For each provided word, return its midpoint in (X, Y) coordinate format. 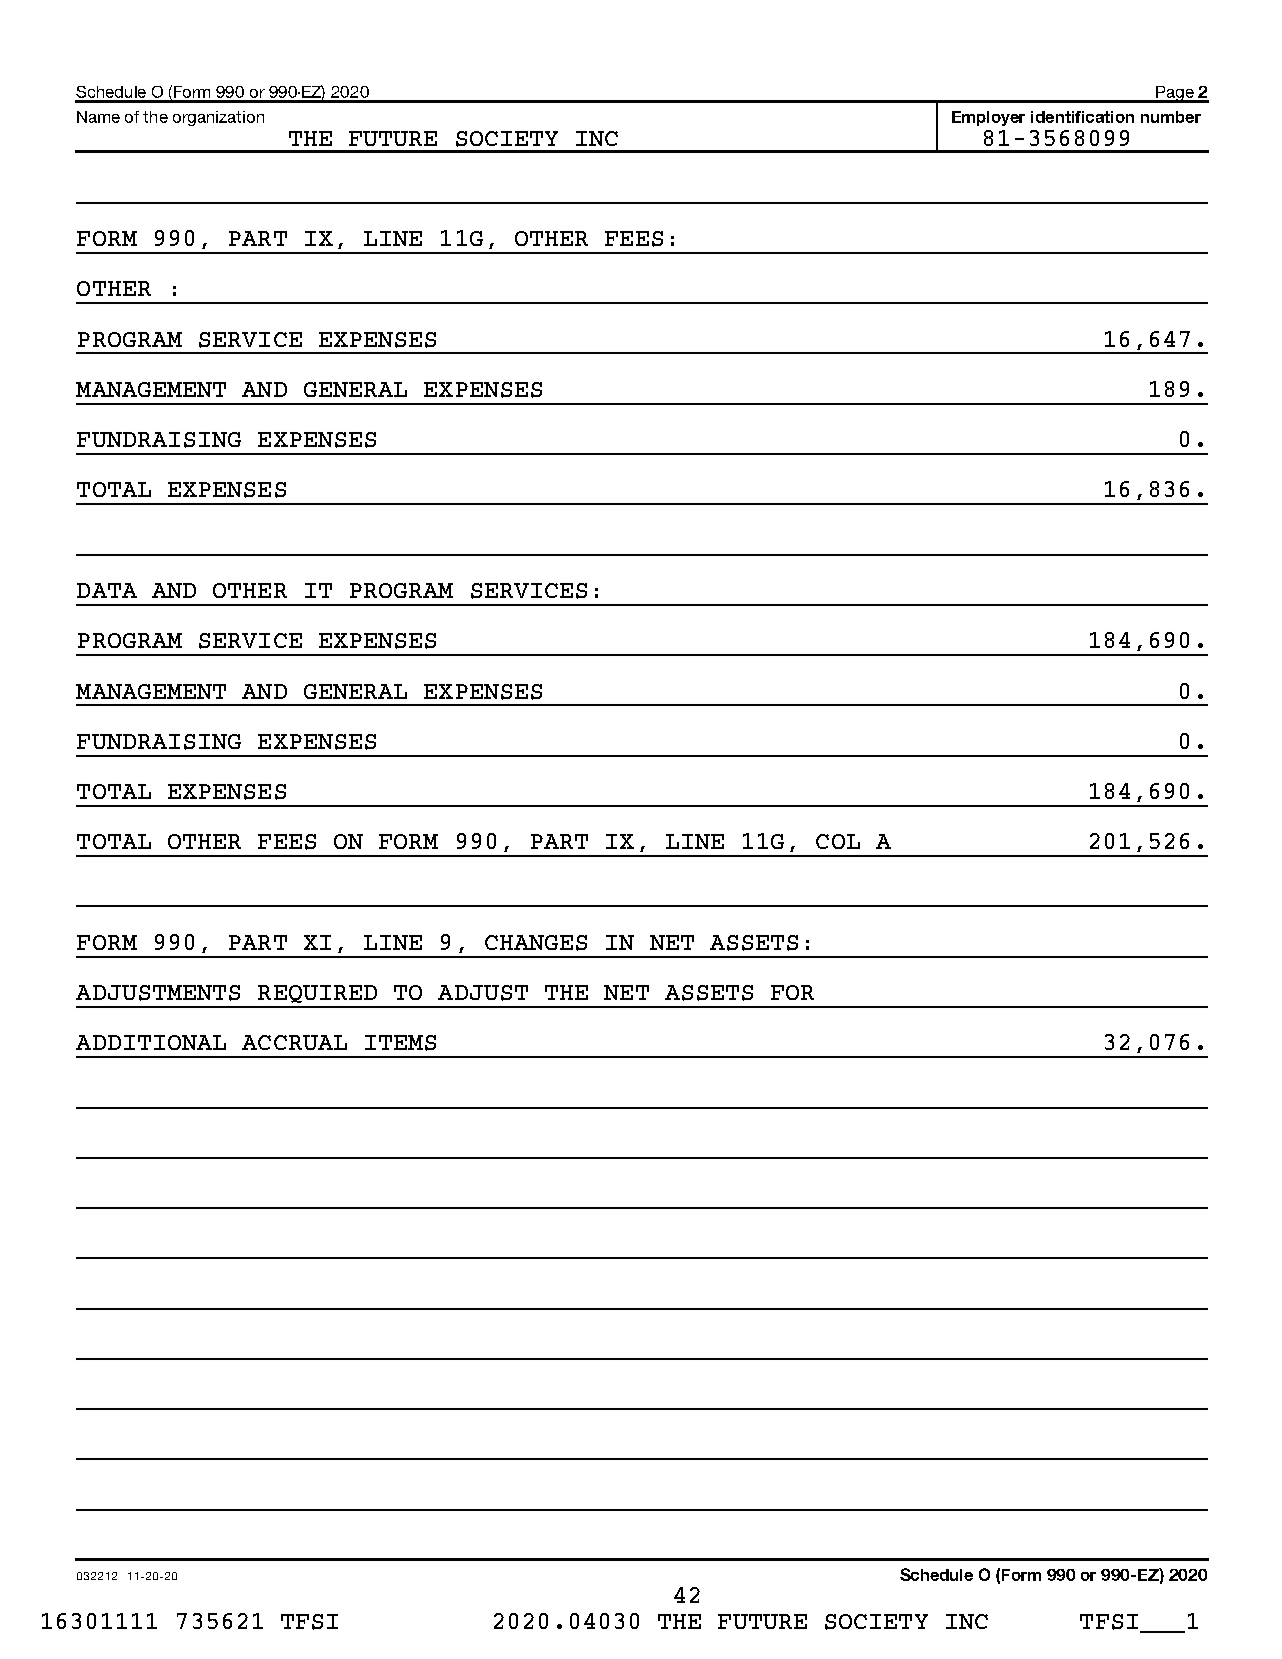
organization (218, 118)
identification (1082, 117)
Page (1174, 94)
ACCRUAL (294, 1042)
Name (98, 117)
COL (838, 841)
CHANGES (536, 943)
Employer (988, 118)
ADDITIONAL (151, 1042)
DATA (107, 590)
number (1171, 117)
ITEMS (400, 1043)
